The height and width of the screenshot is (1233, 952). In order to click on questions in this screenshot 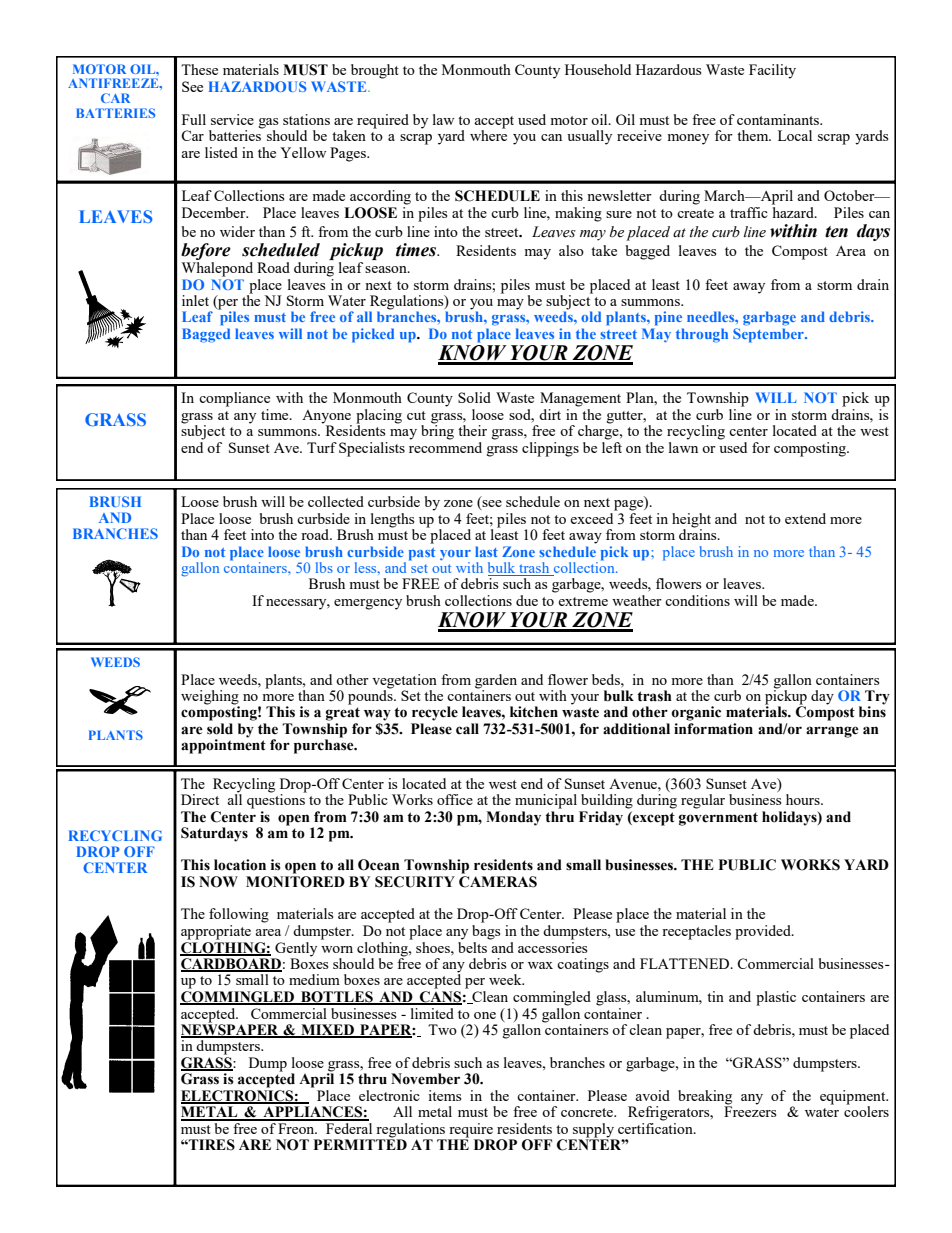, I will do `click(277, 800)`.
